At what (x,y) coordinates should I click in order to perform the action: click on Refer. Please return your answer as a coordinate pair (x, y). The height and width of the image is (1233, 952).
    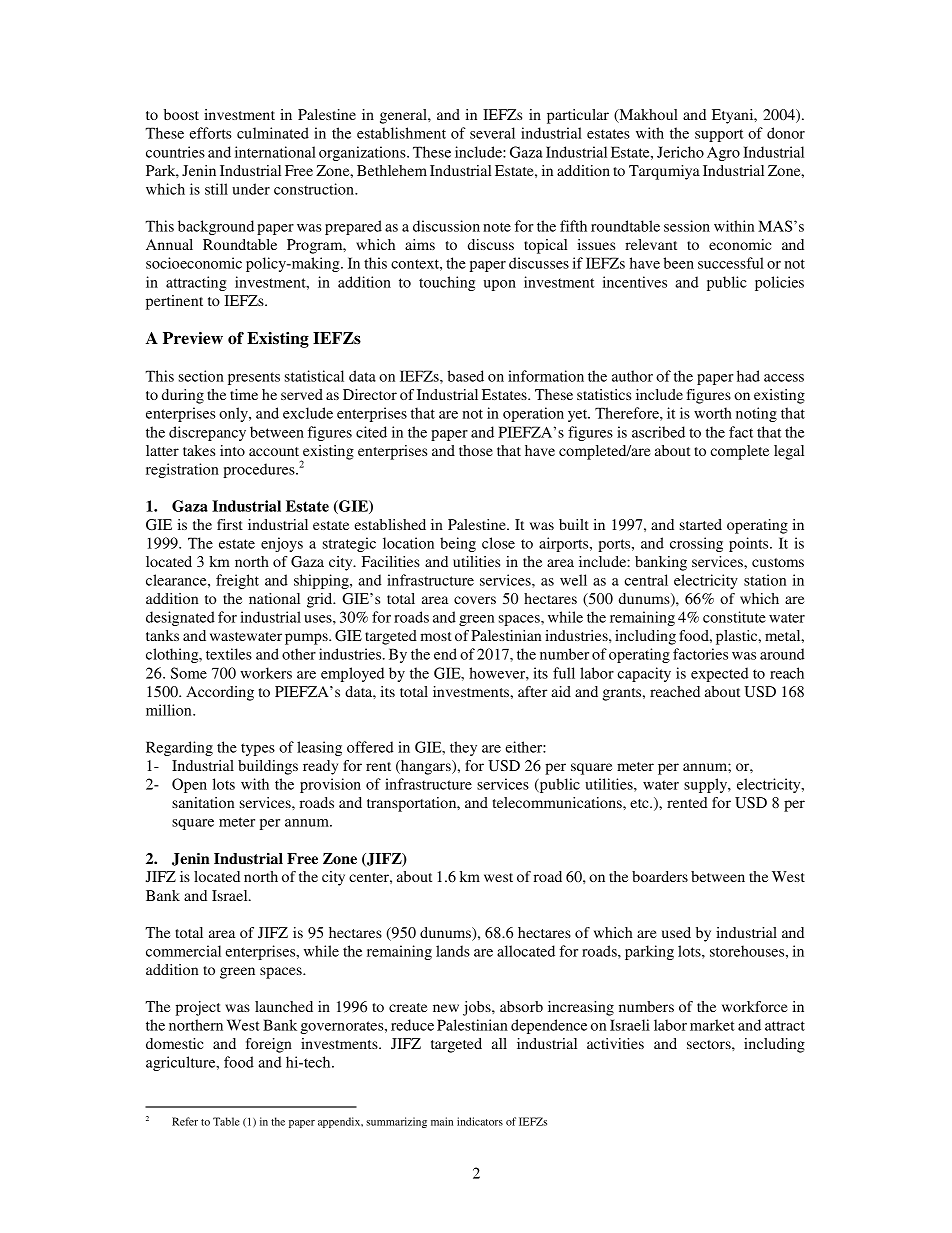
    Looking at the image, I should click on (185, 1121).
